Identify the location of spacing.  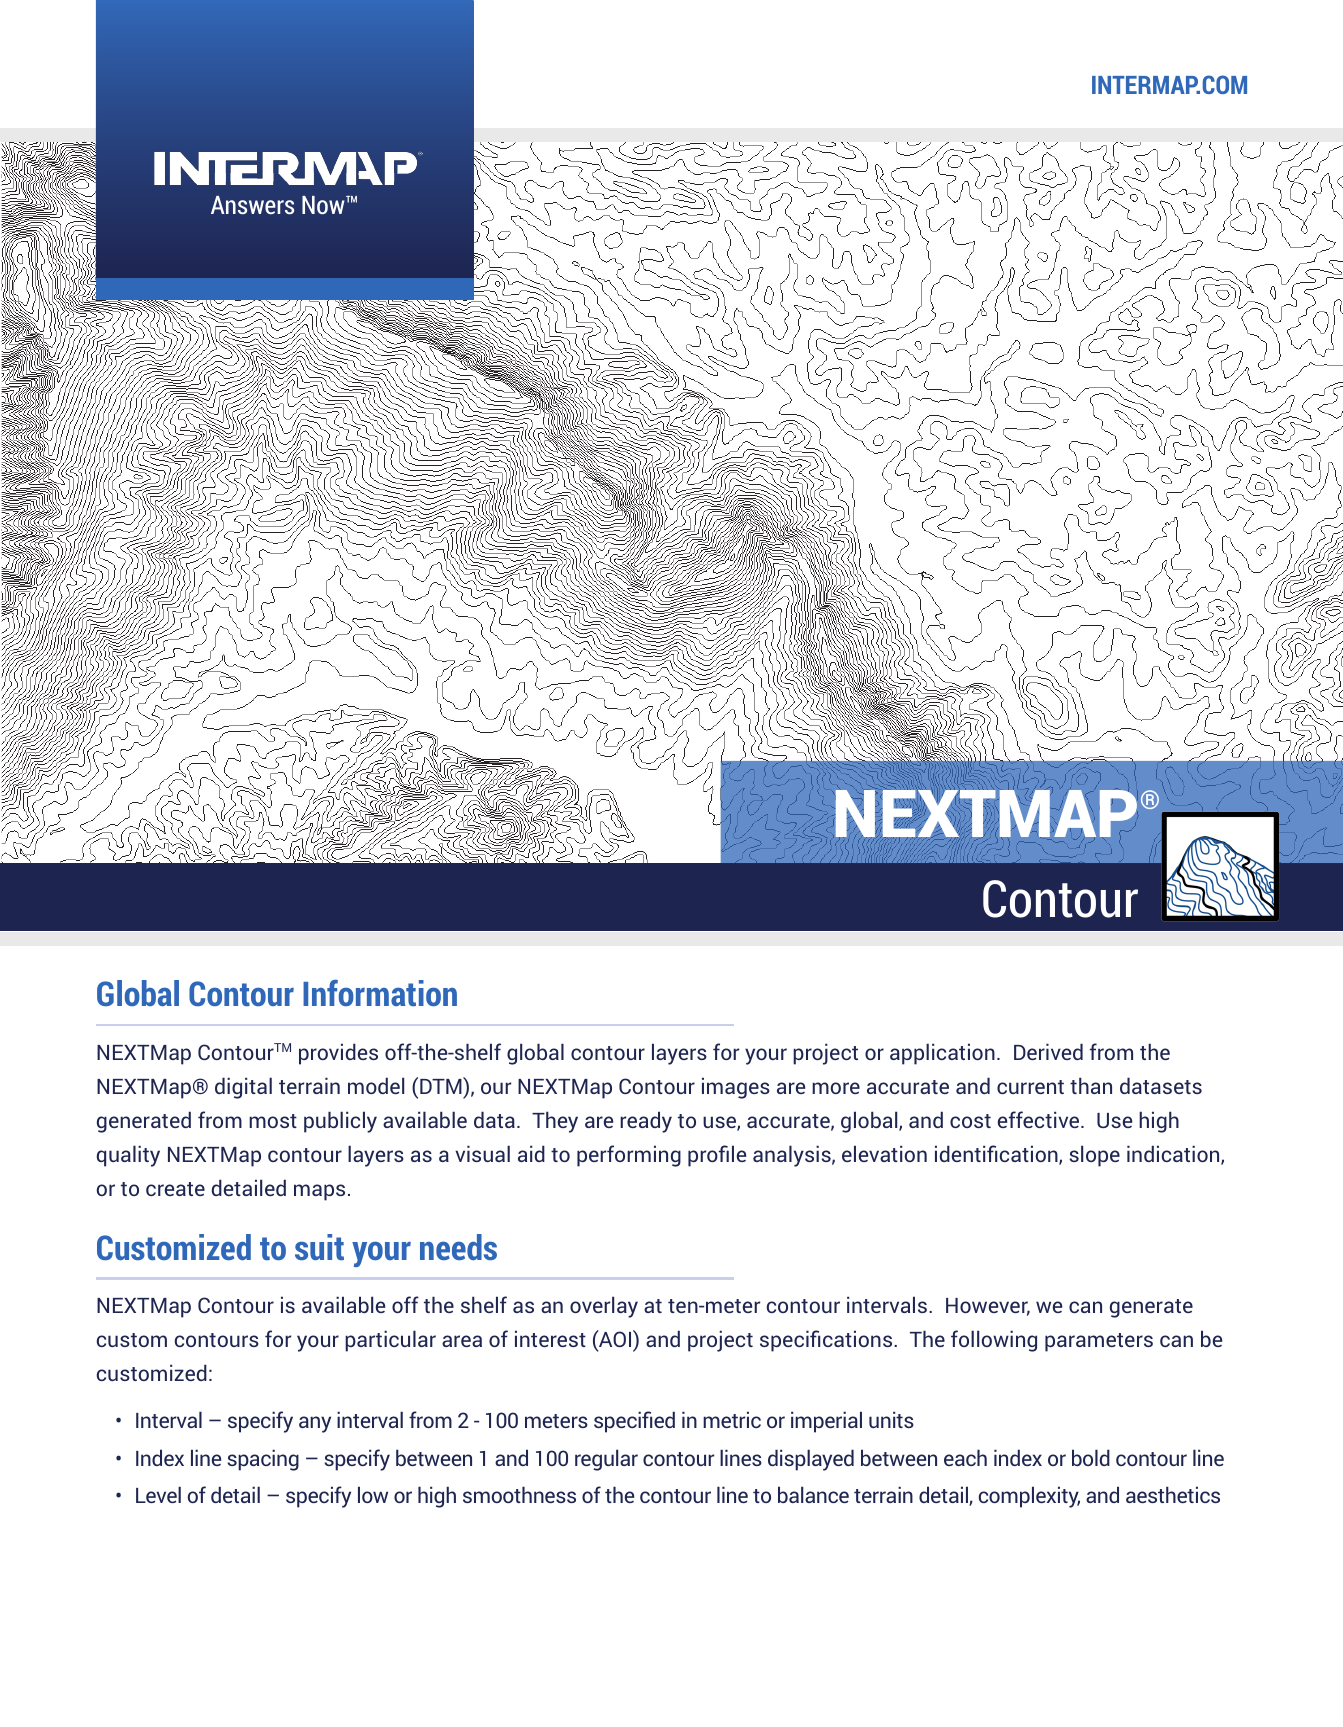
(263, 1460).
